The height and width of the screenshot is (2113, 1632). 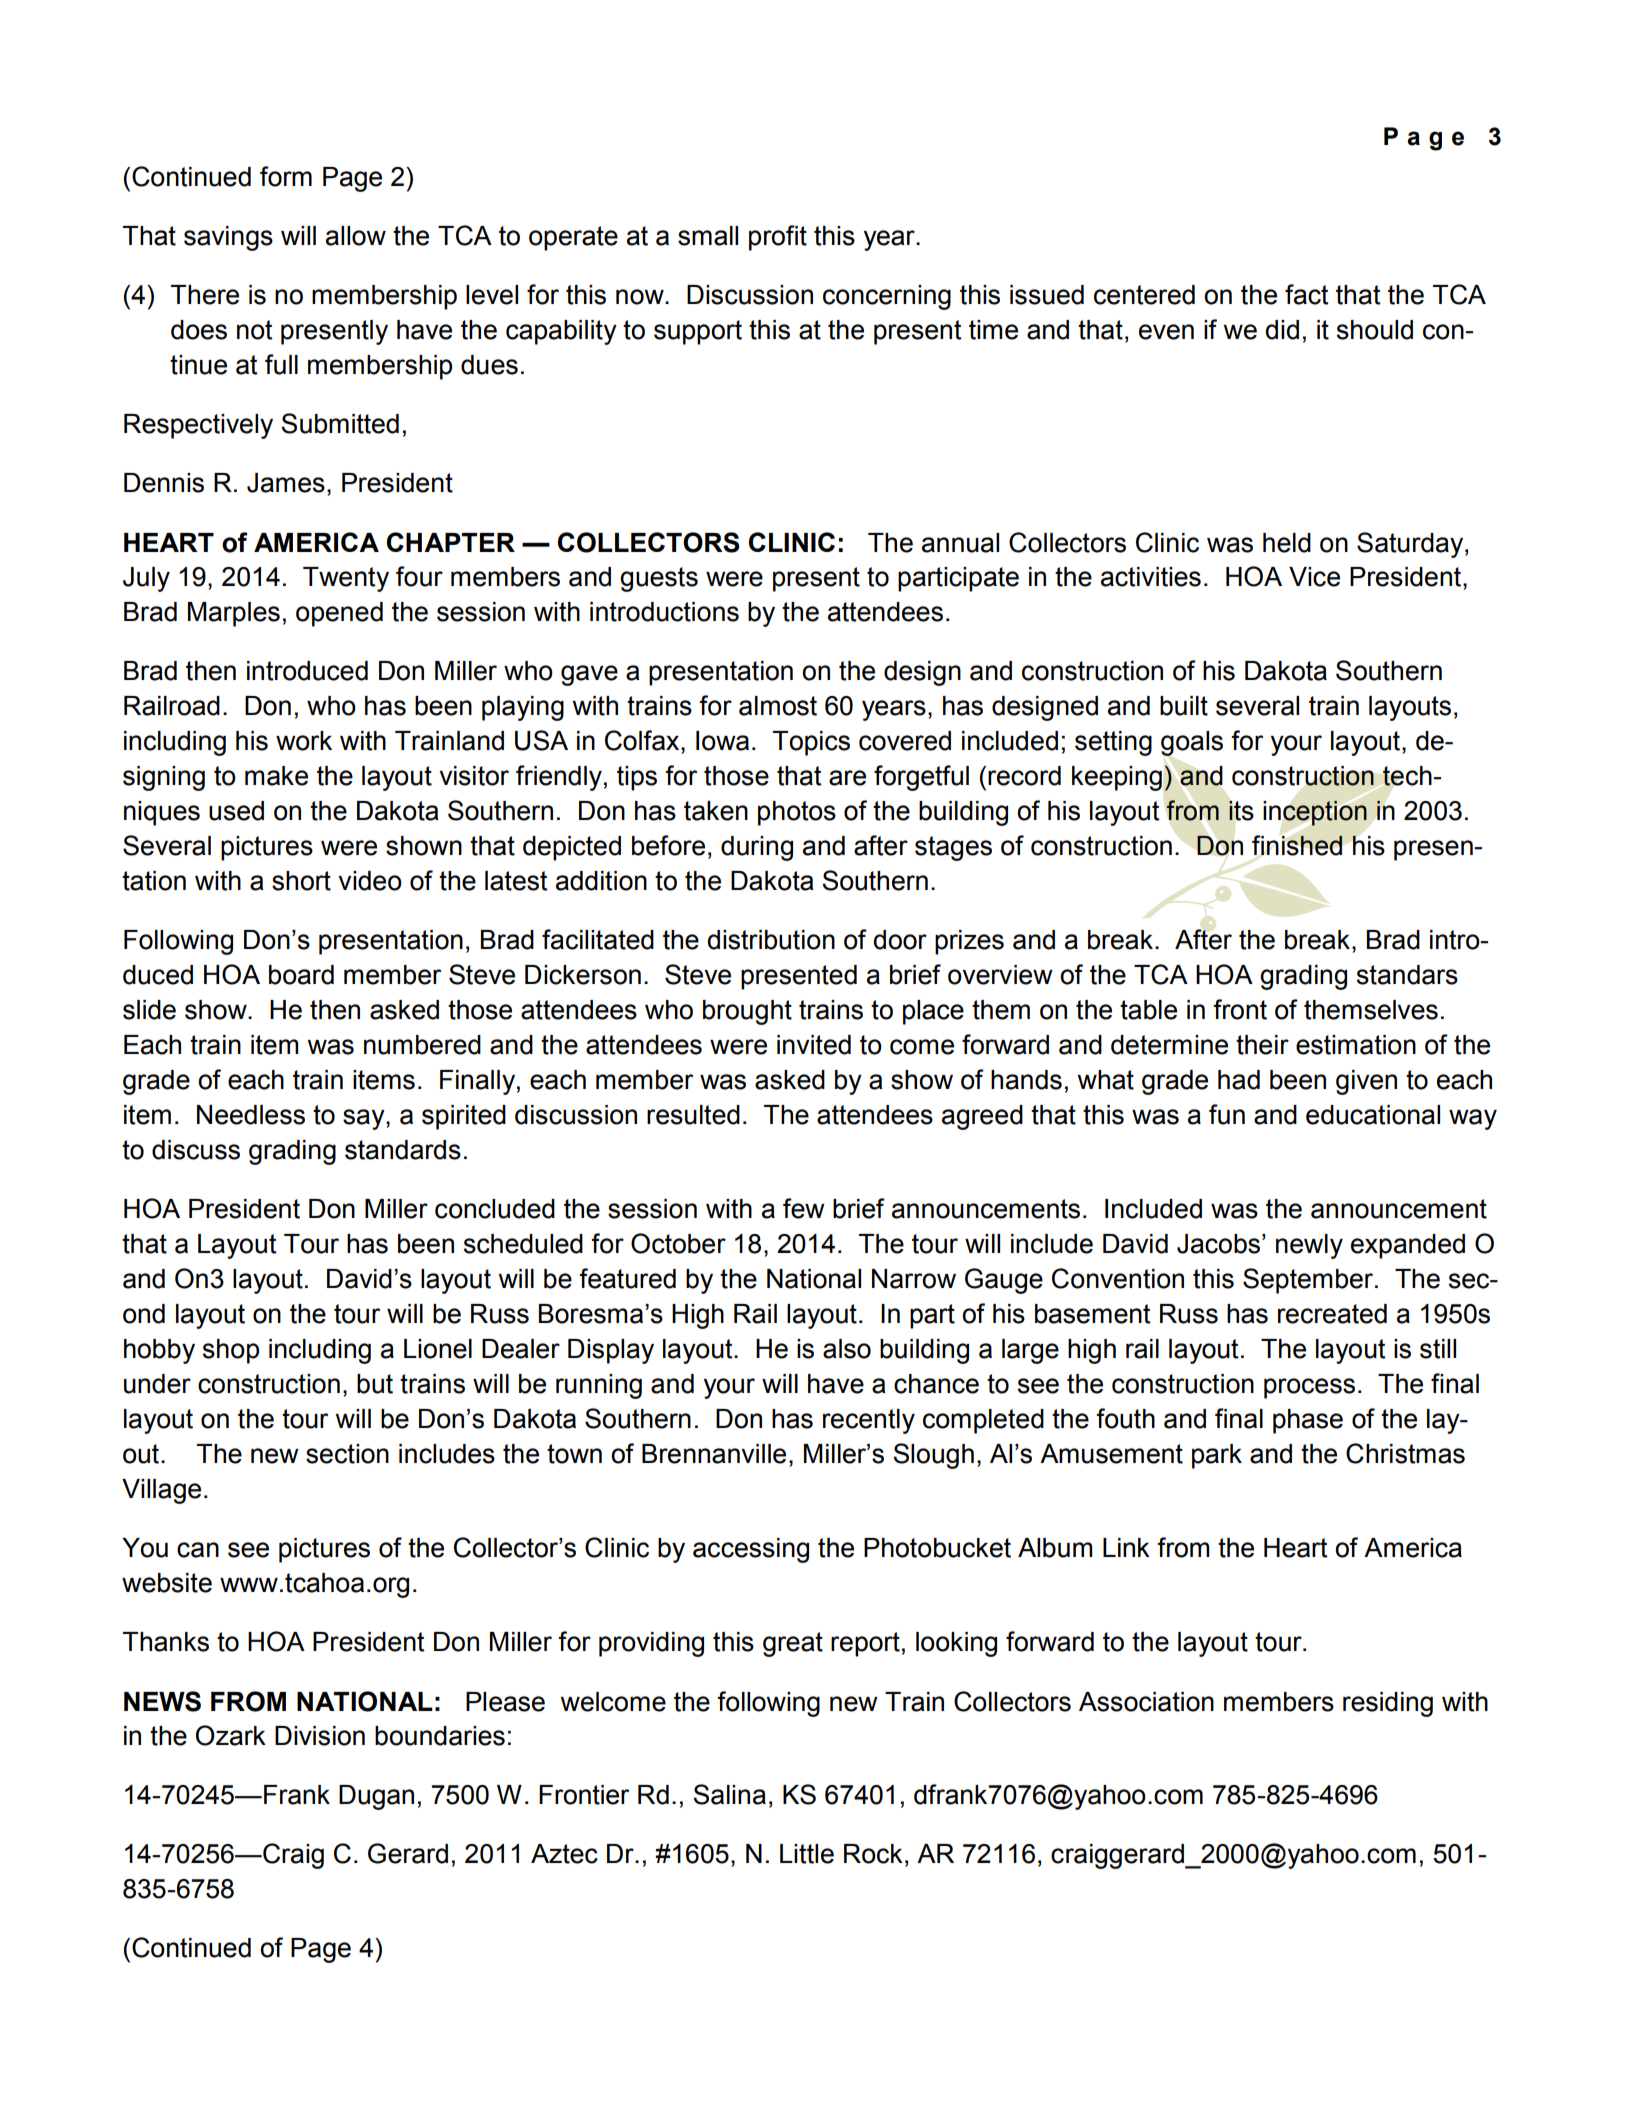 I want to click on Twenty, so click(x=346, y=579).
